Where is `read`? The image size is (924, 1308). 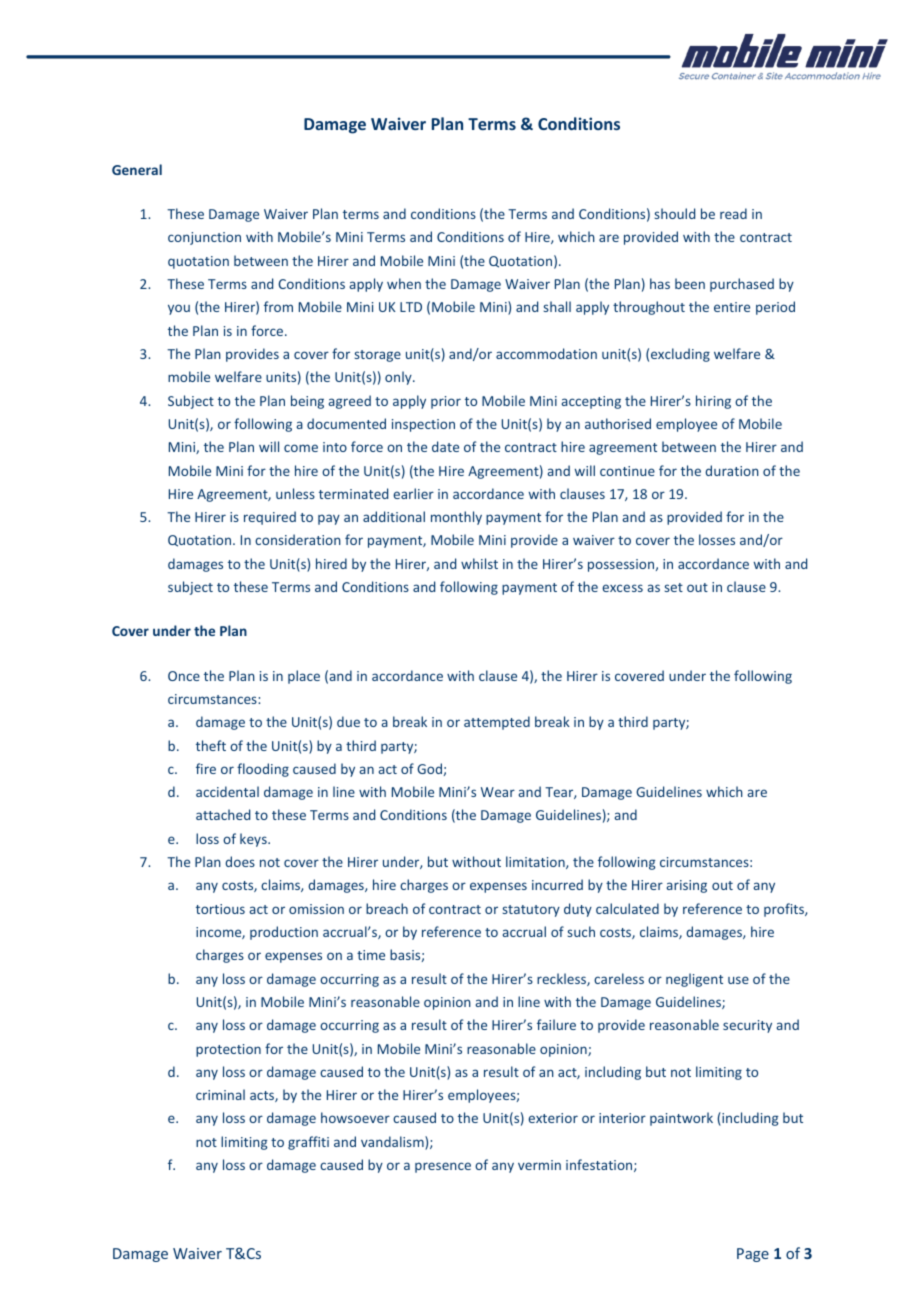 read is located at coordinates (733, 213).
